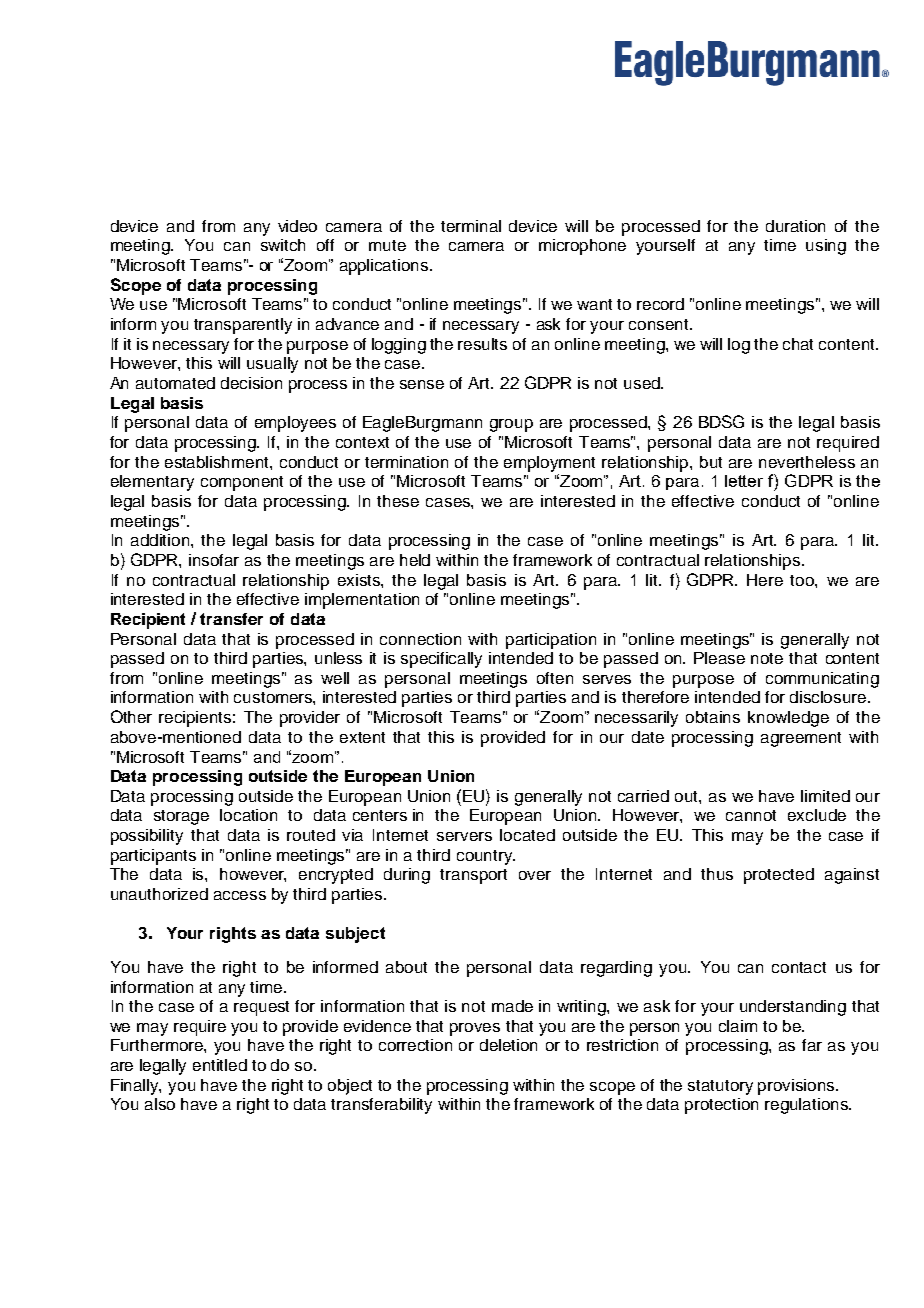 The height and width of the image is (1308, 924). What do you see at coordinates (283, 245) in the image?
I see `switch` at bounding box center [283, 245].
